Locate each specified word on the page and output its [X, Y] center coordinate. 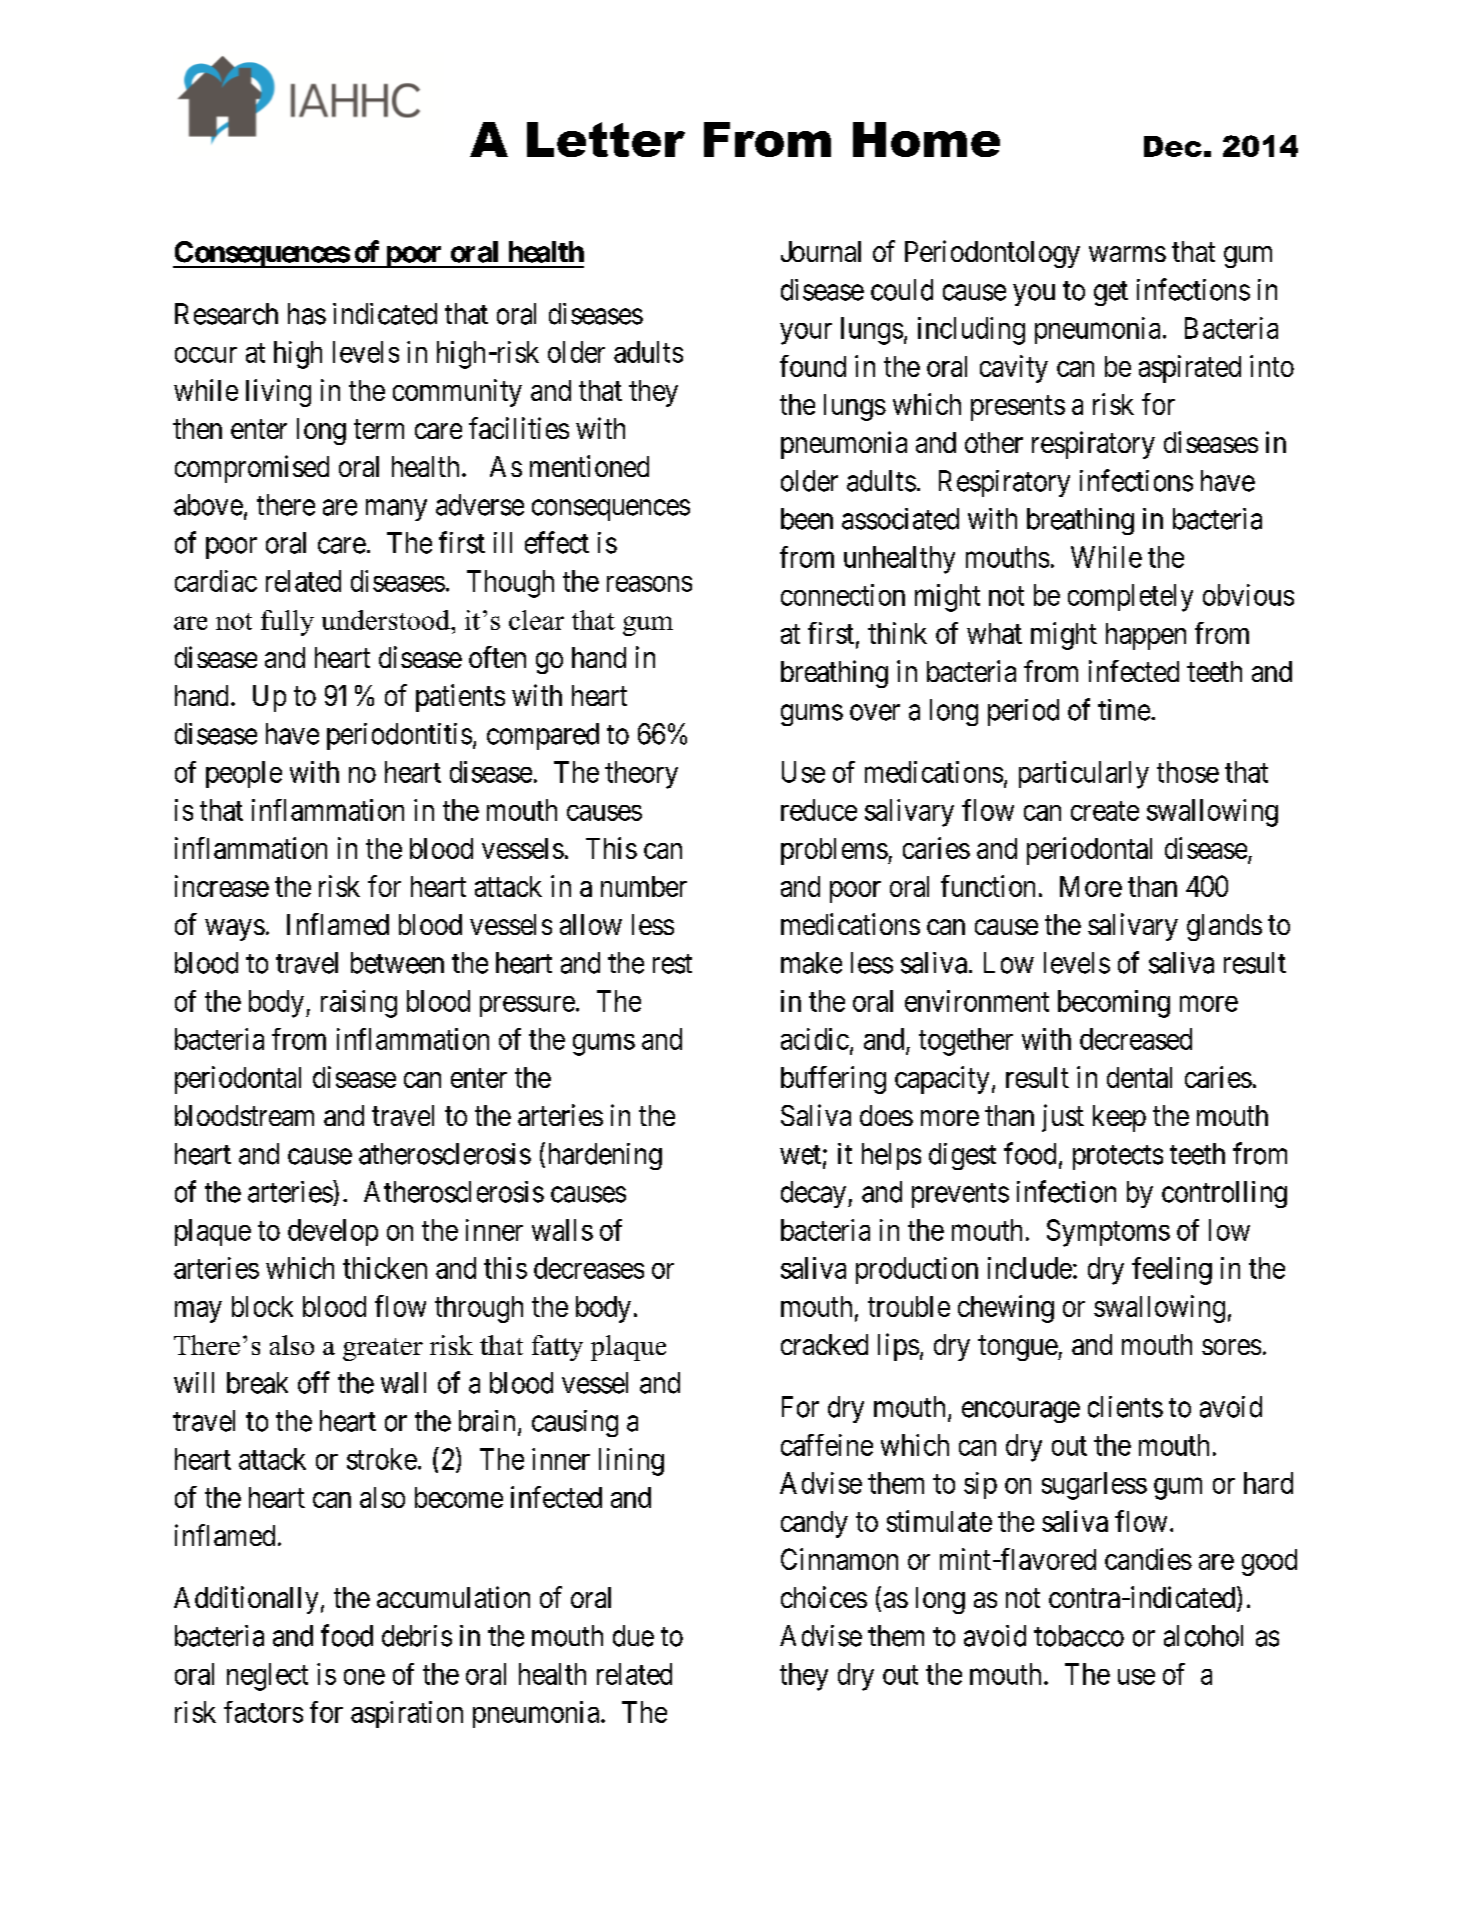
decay [813, 1194]
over [875, 712]
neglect [267, 1677]
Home [926, 139]
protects [1118, 1157]
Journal [821, 251]
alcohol [1203, 1636]
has [307, 314]
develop [333, 1232]
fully [287, 623]
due [633, 1636]
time [1124, 710]
